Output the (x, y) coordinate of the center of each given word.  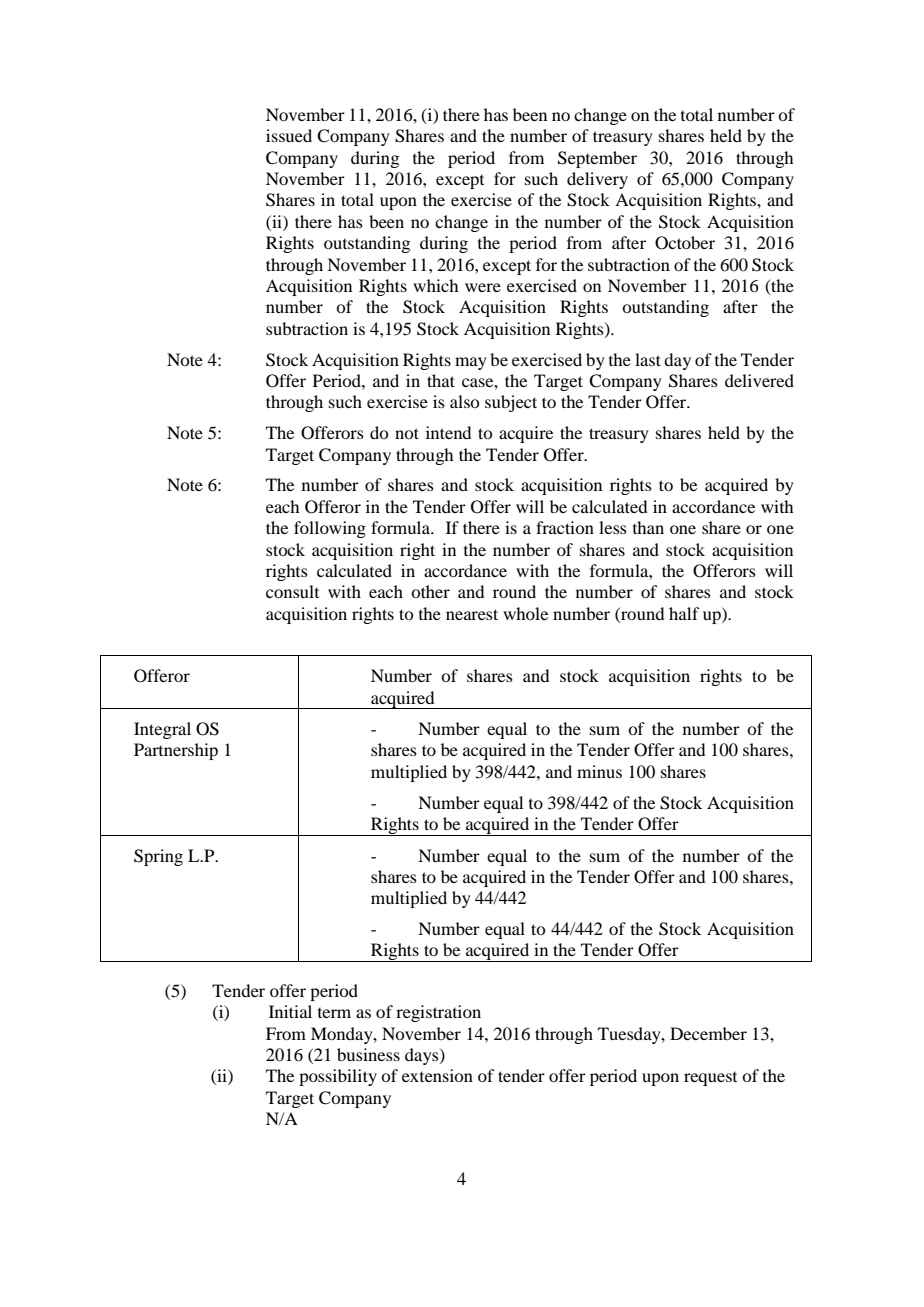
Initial (290, 1011)
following (330, 529)
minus (599, 771)
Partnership (176, 751)
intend (448, 432)
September (597, 159)
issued (289, 135)
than (648, 527)
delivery (597, 180)
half (684, 613)
